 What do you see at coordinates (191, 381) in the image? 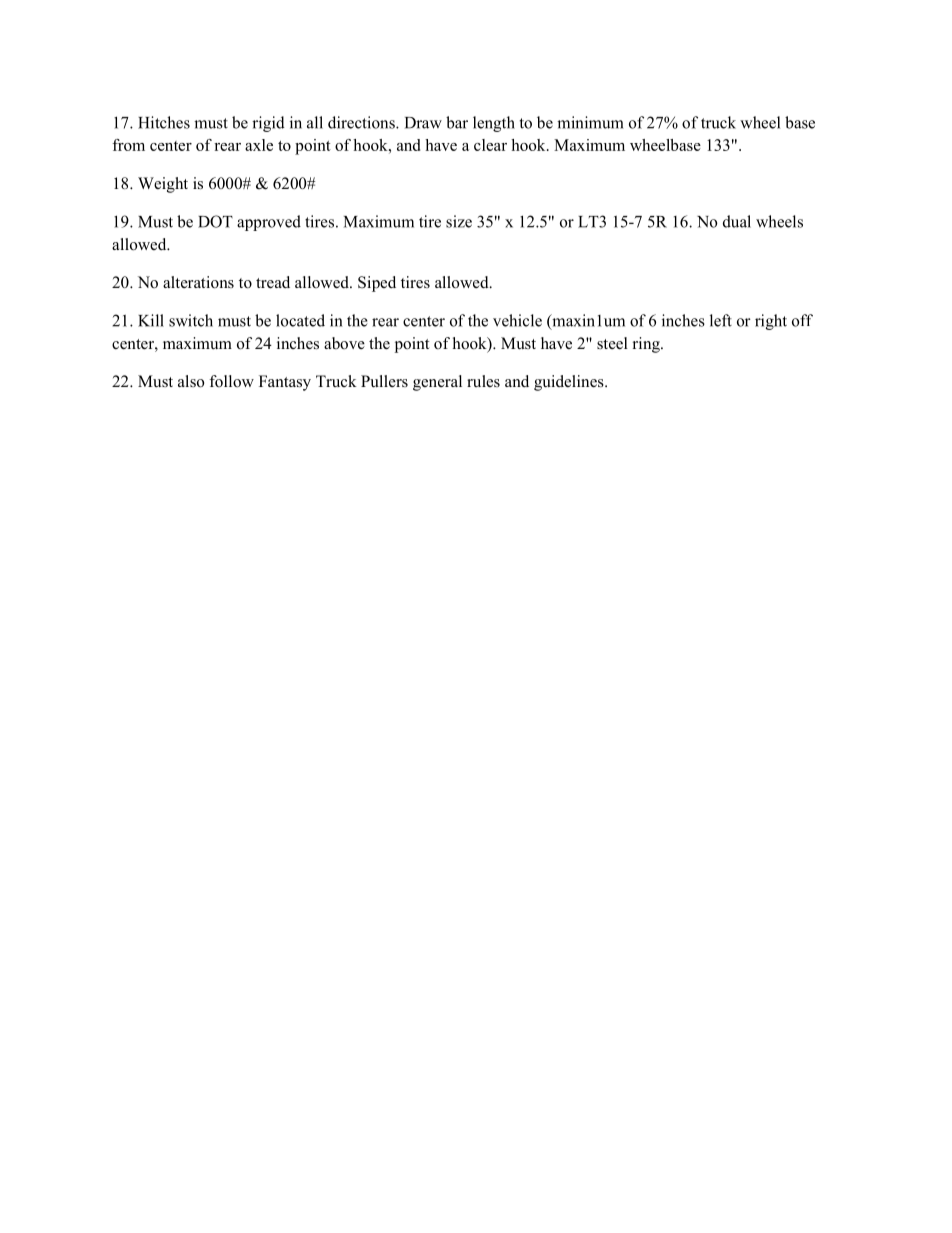
I see `also` at bounding box center [191, 381].
